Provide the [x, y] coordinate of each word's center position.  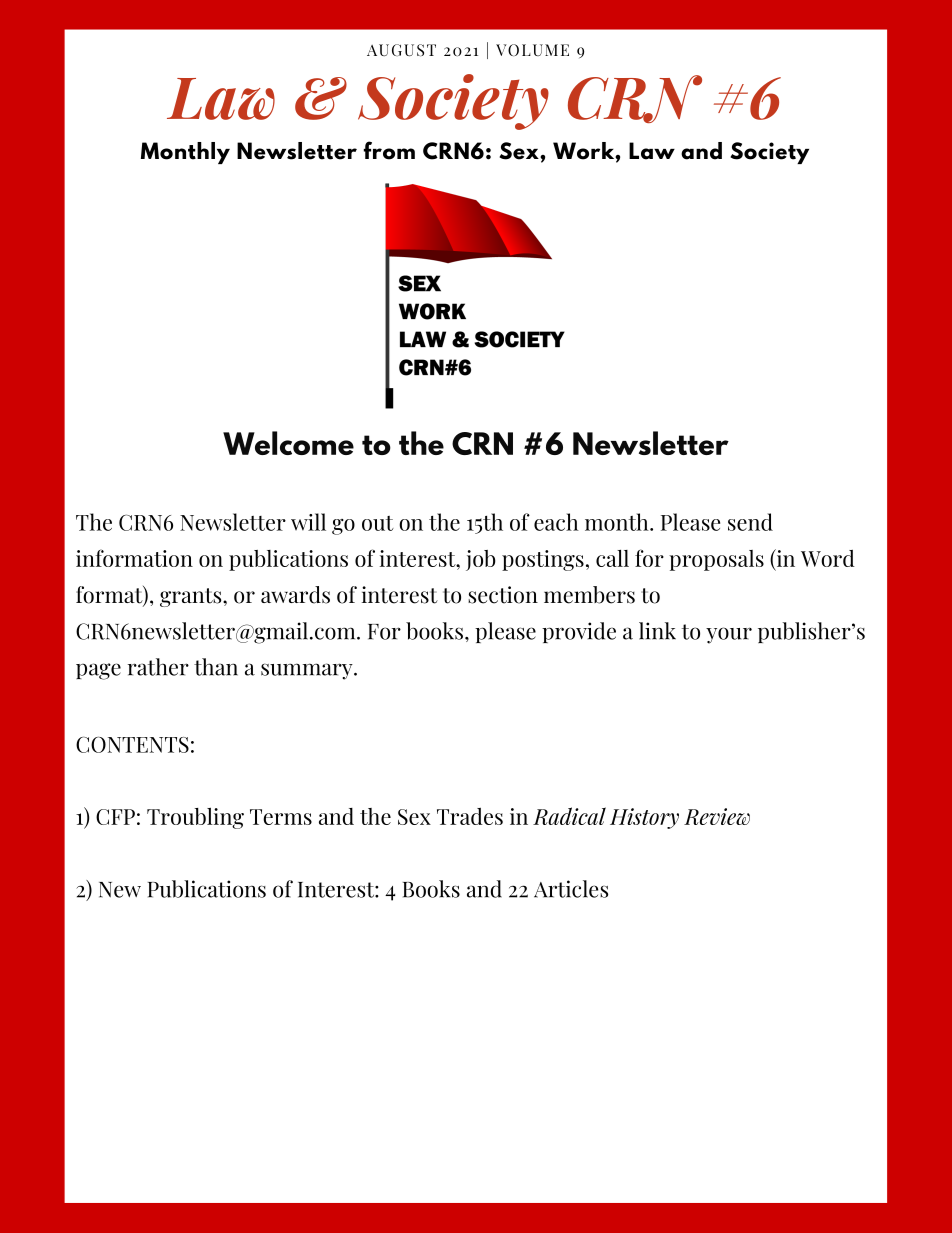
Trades [470, 816]
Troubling [195, 818]
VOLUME [532, 50]
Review [717, 816]
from [389, 150]
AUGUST [401, 50]
